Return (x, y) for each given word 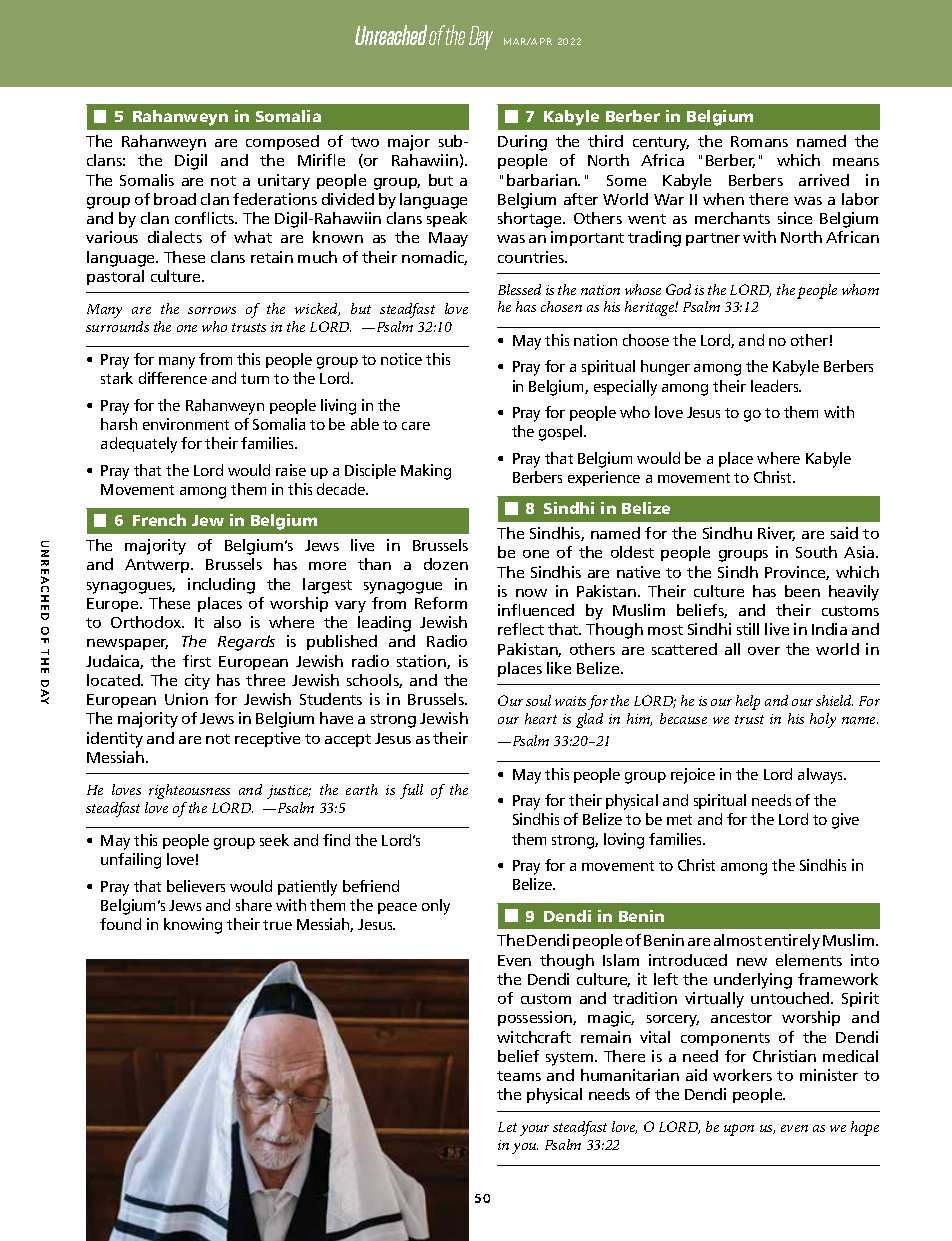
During (522, 143)
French (159, 520)
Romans (759, 141)
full (411, 791)
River (776, 534)
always (822, 776)
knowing (193, 926)
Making (426, 472)
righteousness (189, 791)
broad (175, 199)
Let (507, 1127)
